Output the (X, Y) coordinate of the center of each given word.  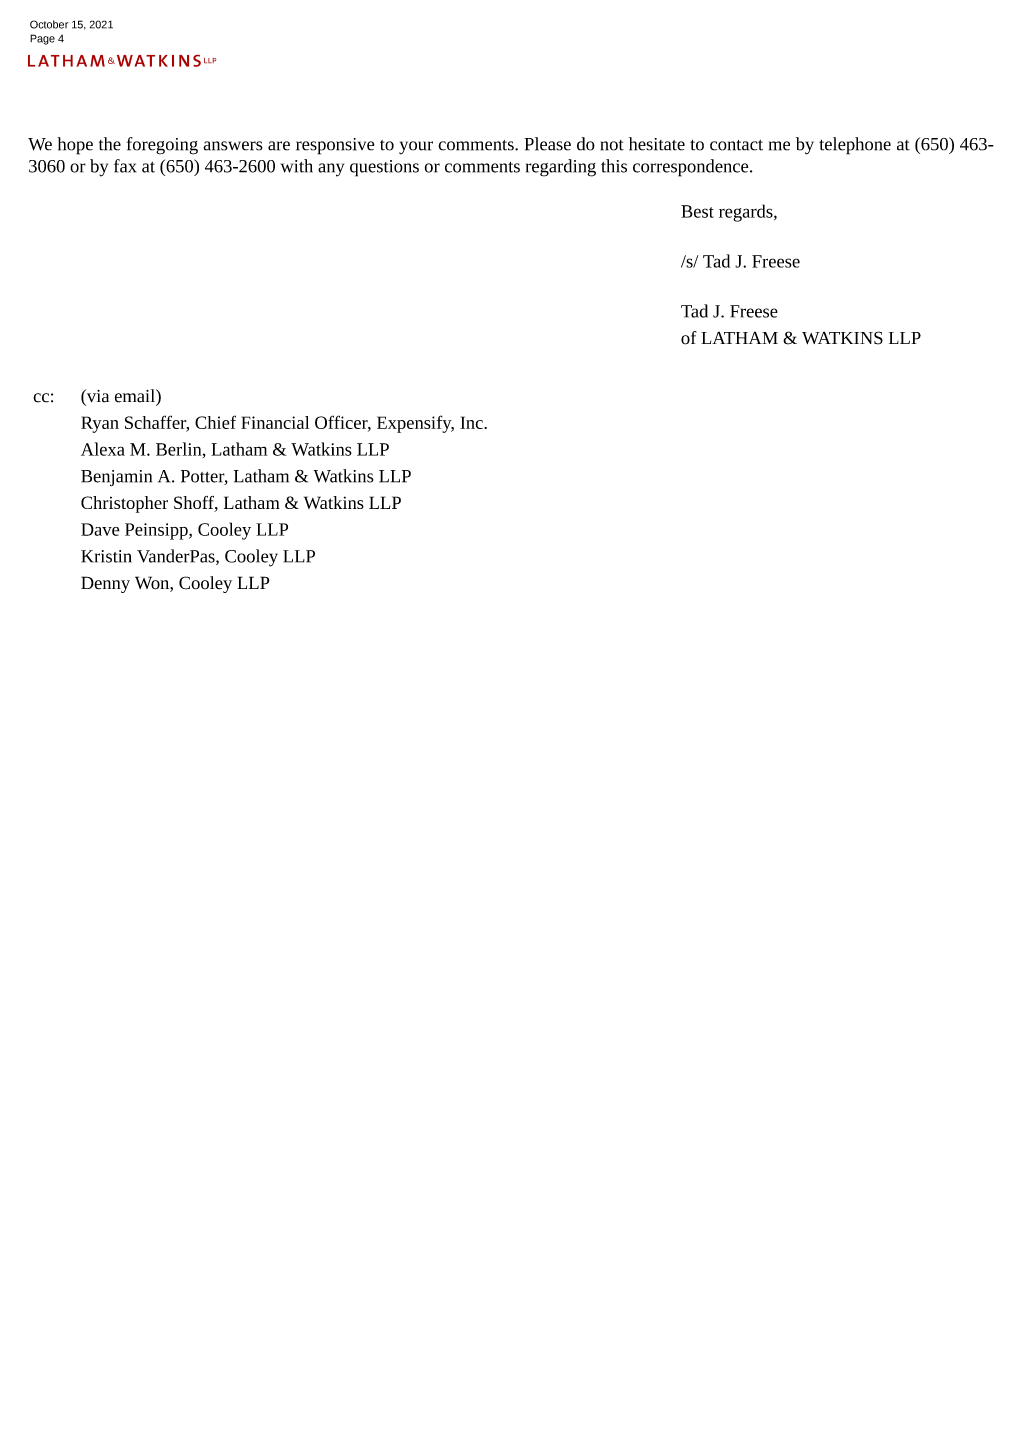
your (416, 148)
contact (736, 145)
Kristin (106, 556)
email (136, 396)
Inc (472, 422)
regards (747, 213)
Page (42, 39)
